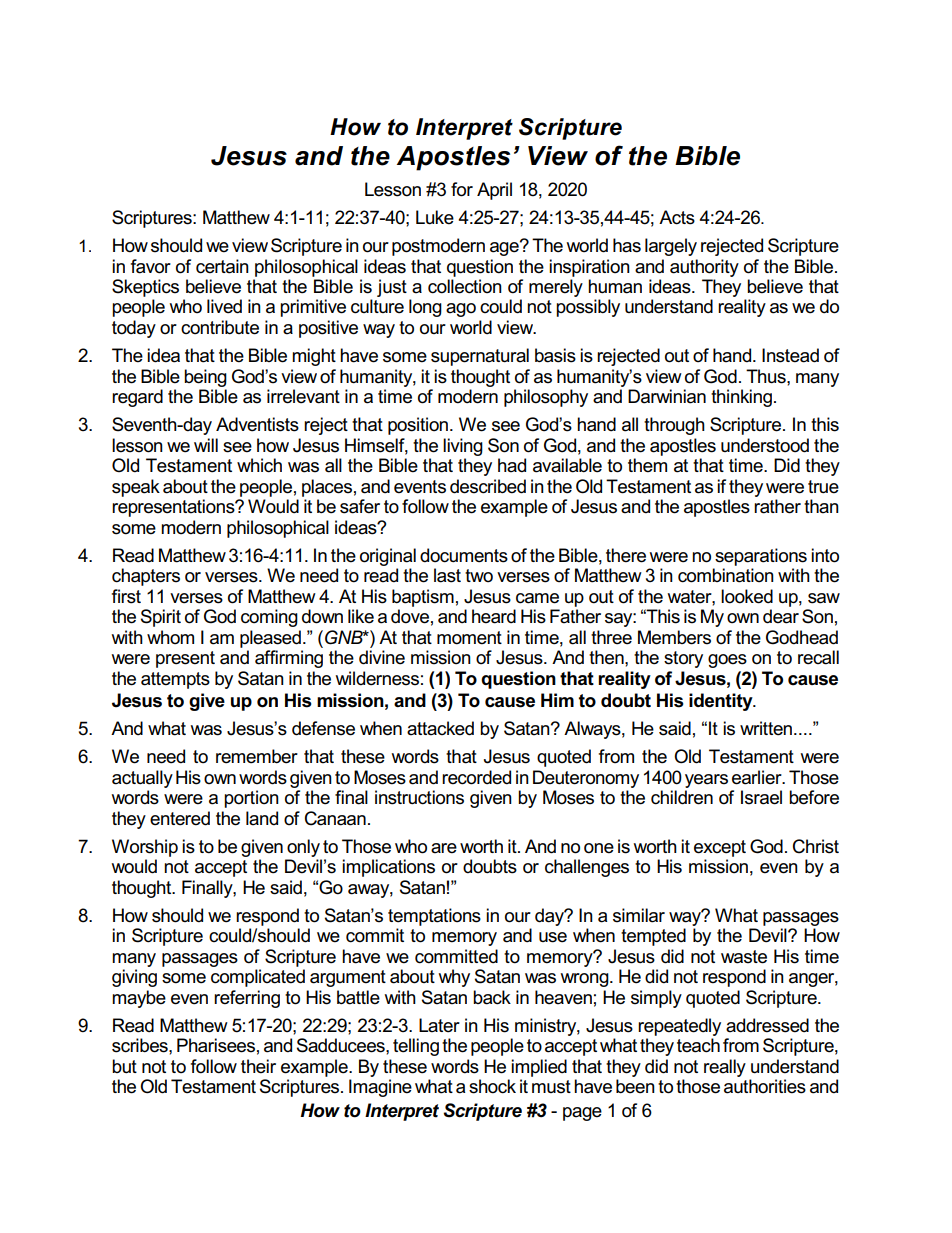 This image has height=1233, width=952. Describe the element at coordinates (492, 1086) in the image. I see `shock` at that location.
